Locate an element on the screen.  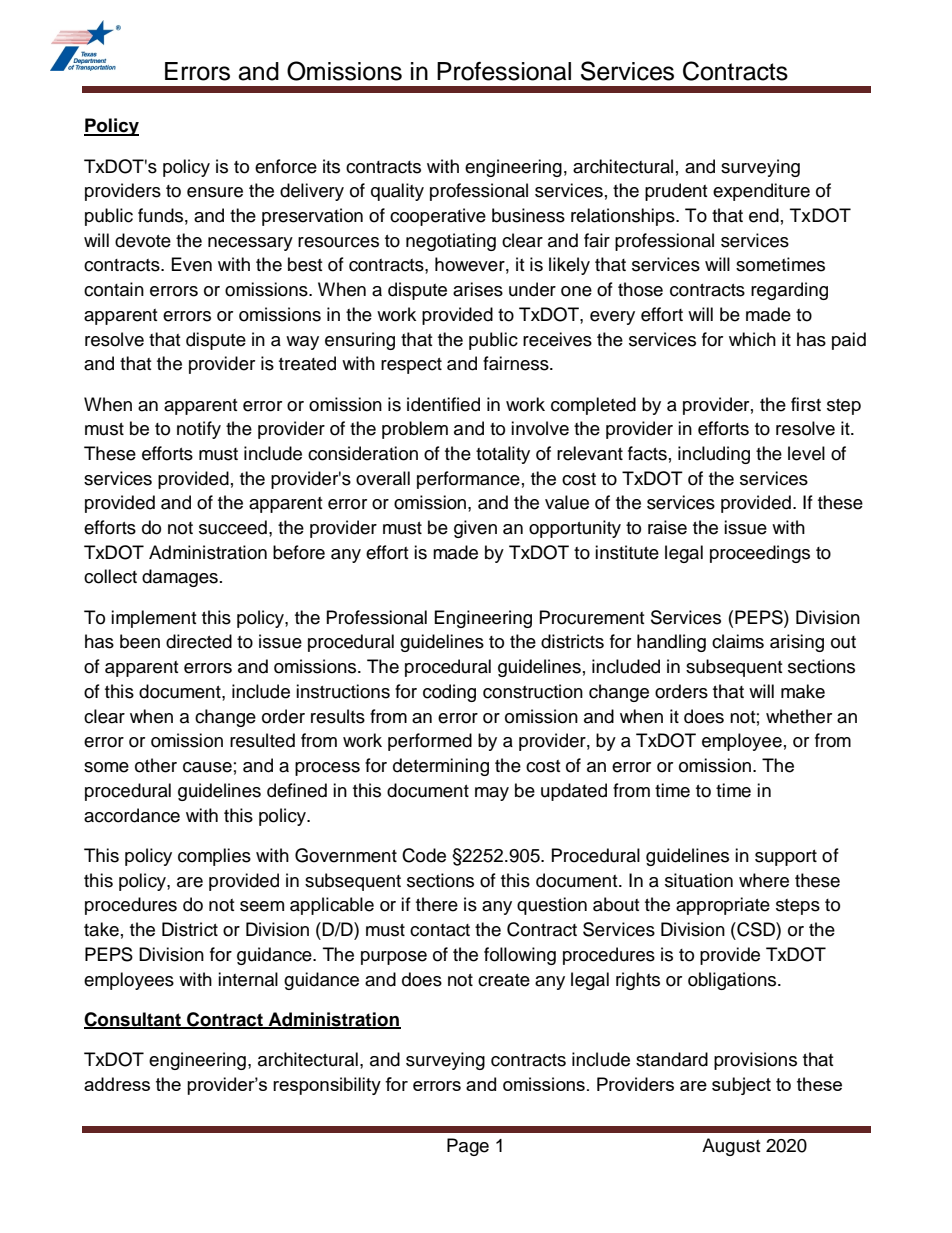
cooperative is located at coordinates (438, 217).
